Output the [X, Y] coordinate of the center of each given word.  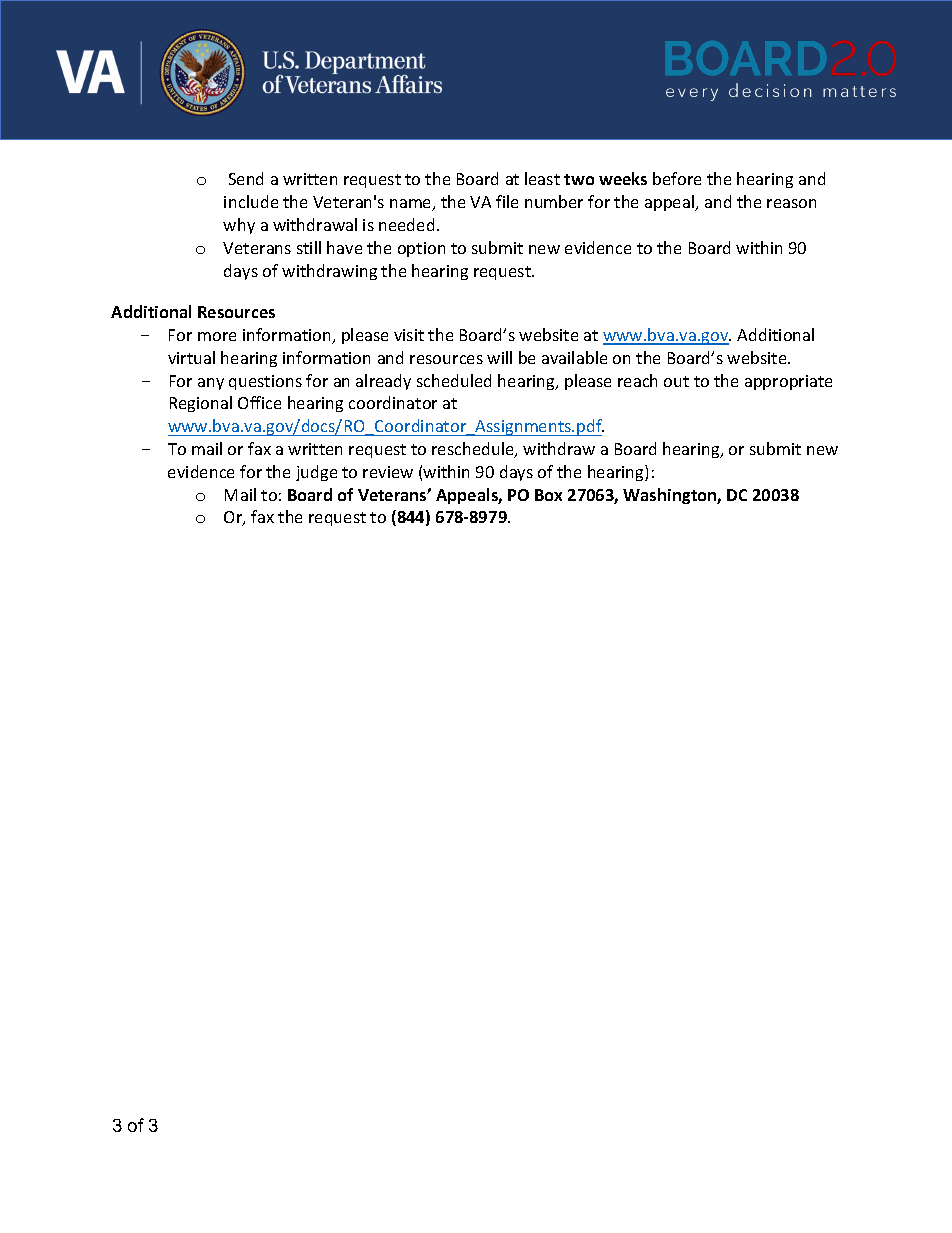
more [217, 336]
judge [316, 473]
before [677, 178]
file [507, 201]
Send [246, 178]
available [574, 357]
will [499, 357]
